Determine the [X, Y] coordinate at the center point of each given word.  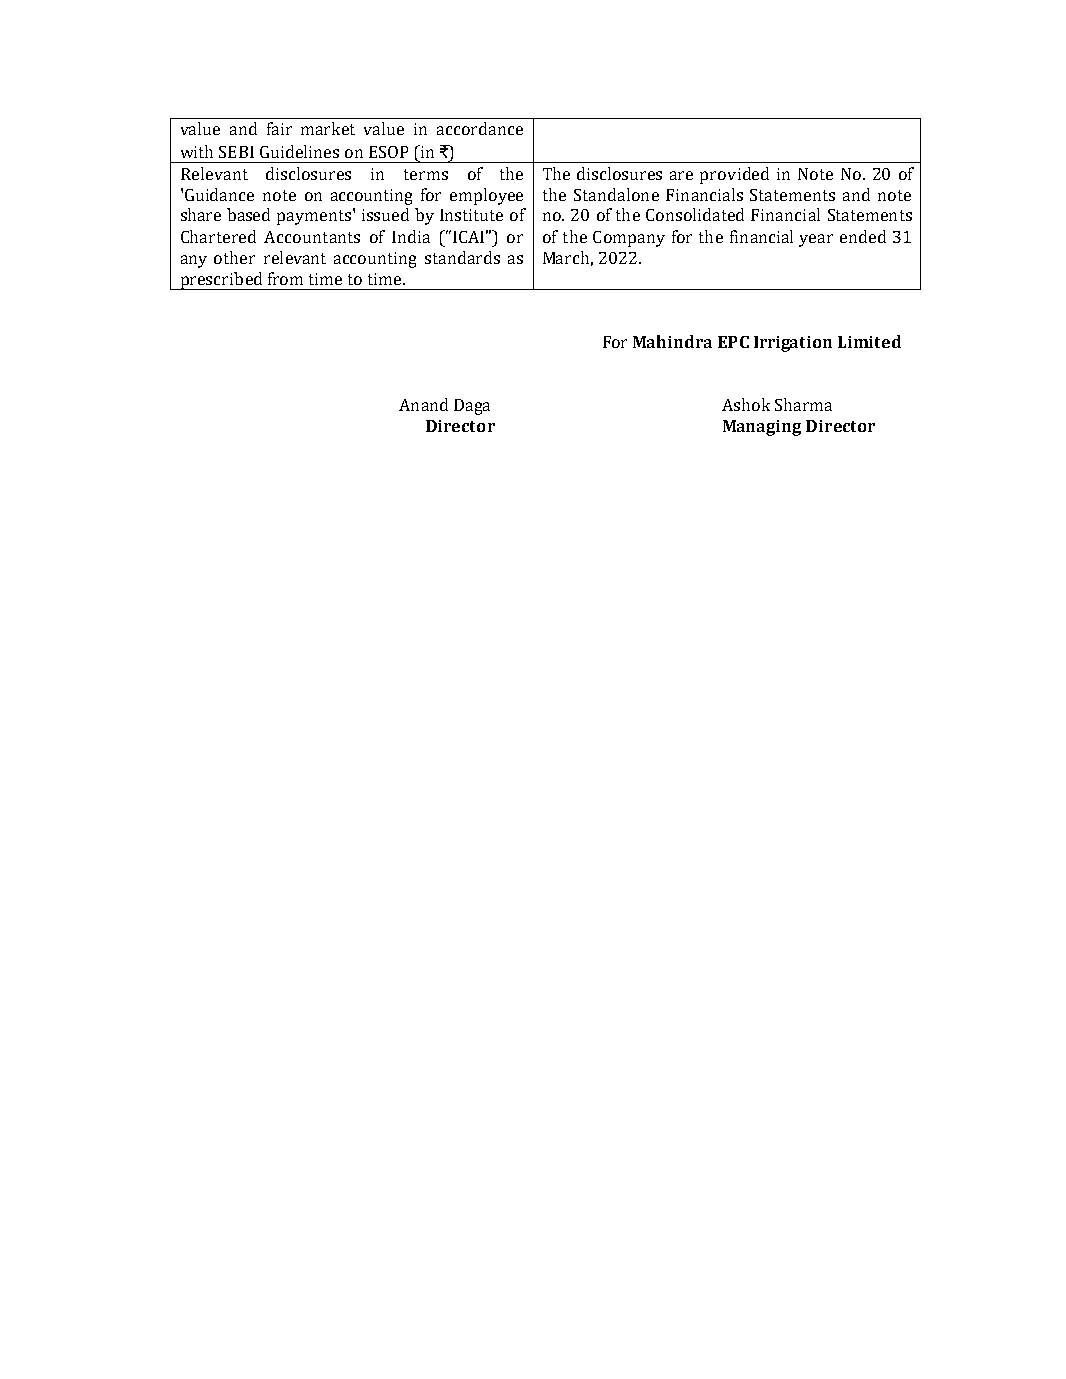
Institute [471, 215]
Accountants [312, 237]
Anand [423, 404]
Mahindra [672, 341]
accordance [480, 128]
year [816, 240]
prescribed [221, 281]
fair [279, 128]
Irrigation [793, 344]
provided [734, 175]
